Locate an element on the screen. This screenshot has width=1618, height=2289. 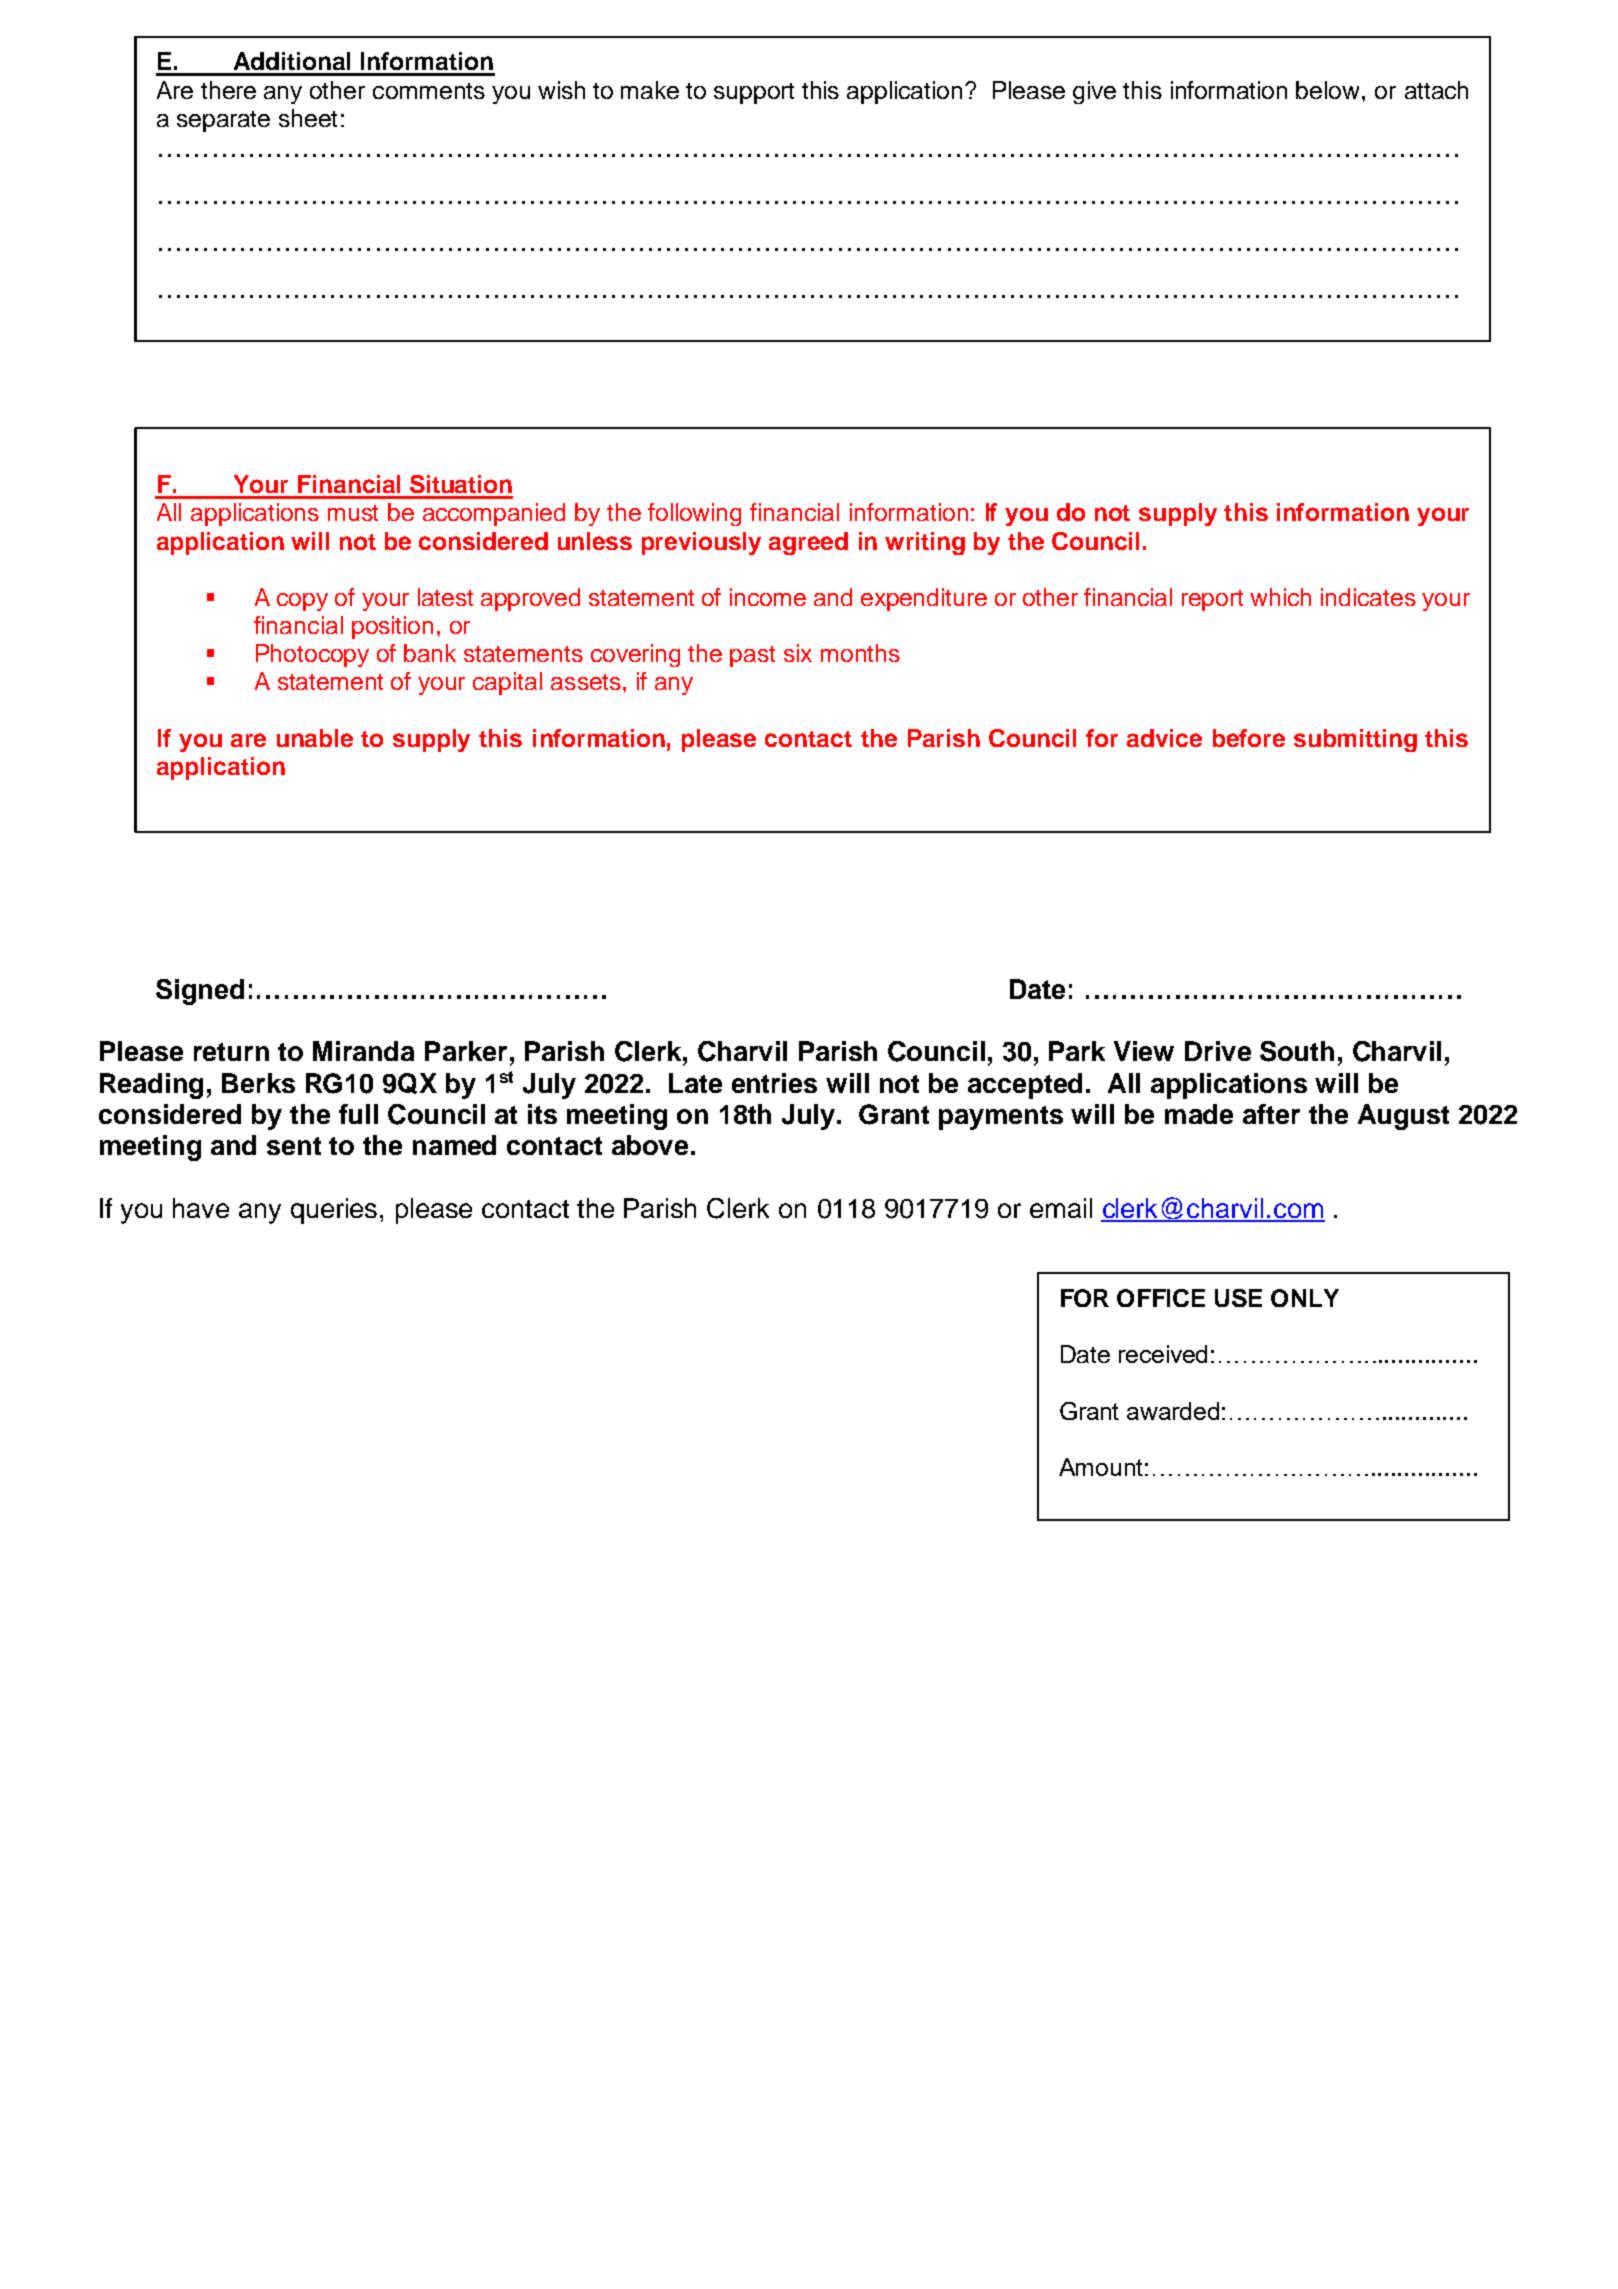
below is located at coordinates (1329, 90).
